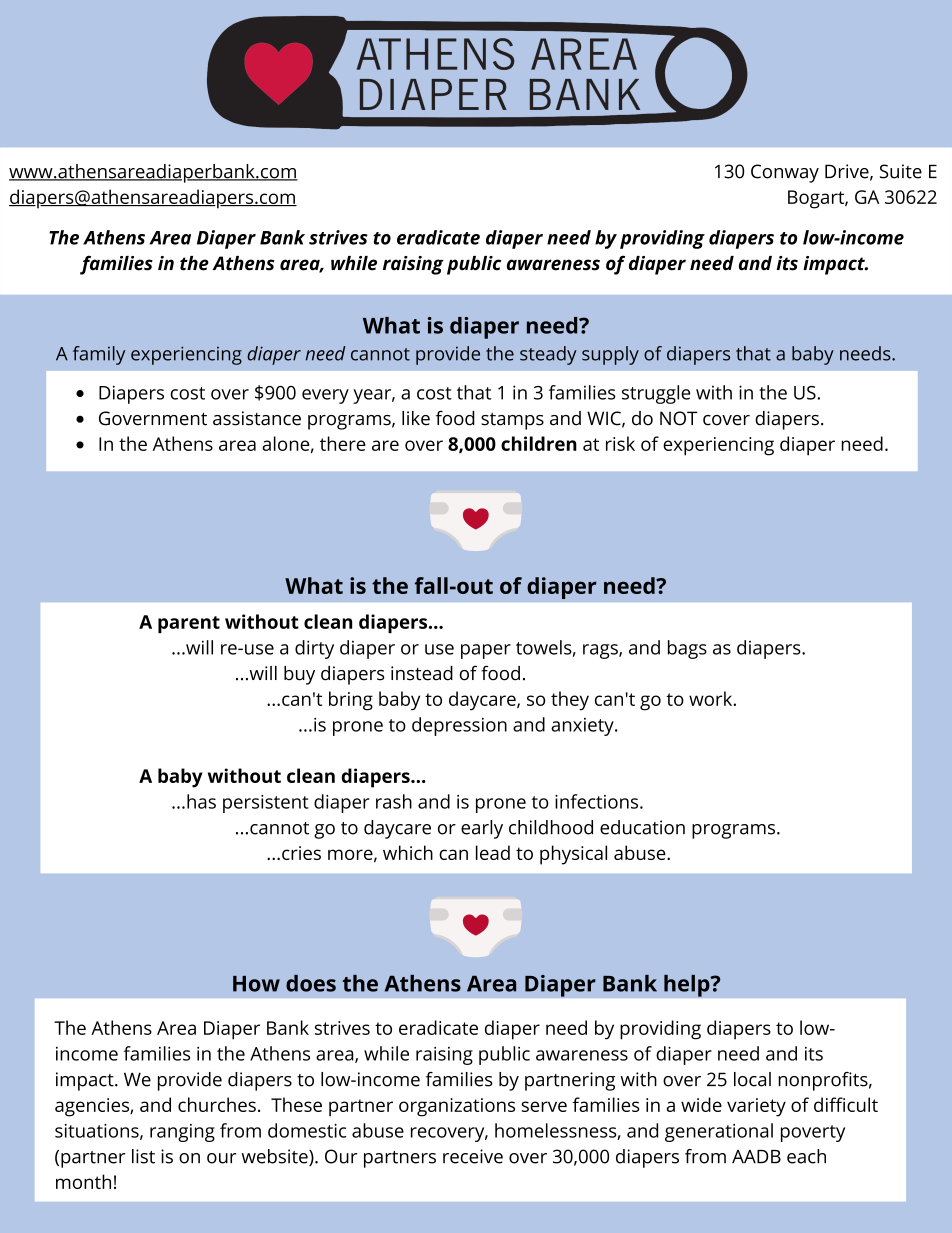  What do you see at coordinates (642, 827) in the screenshot?
I see `education` at bounding box center [642, 827].
